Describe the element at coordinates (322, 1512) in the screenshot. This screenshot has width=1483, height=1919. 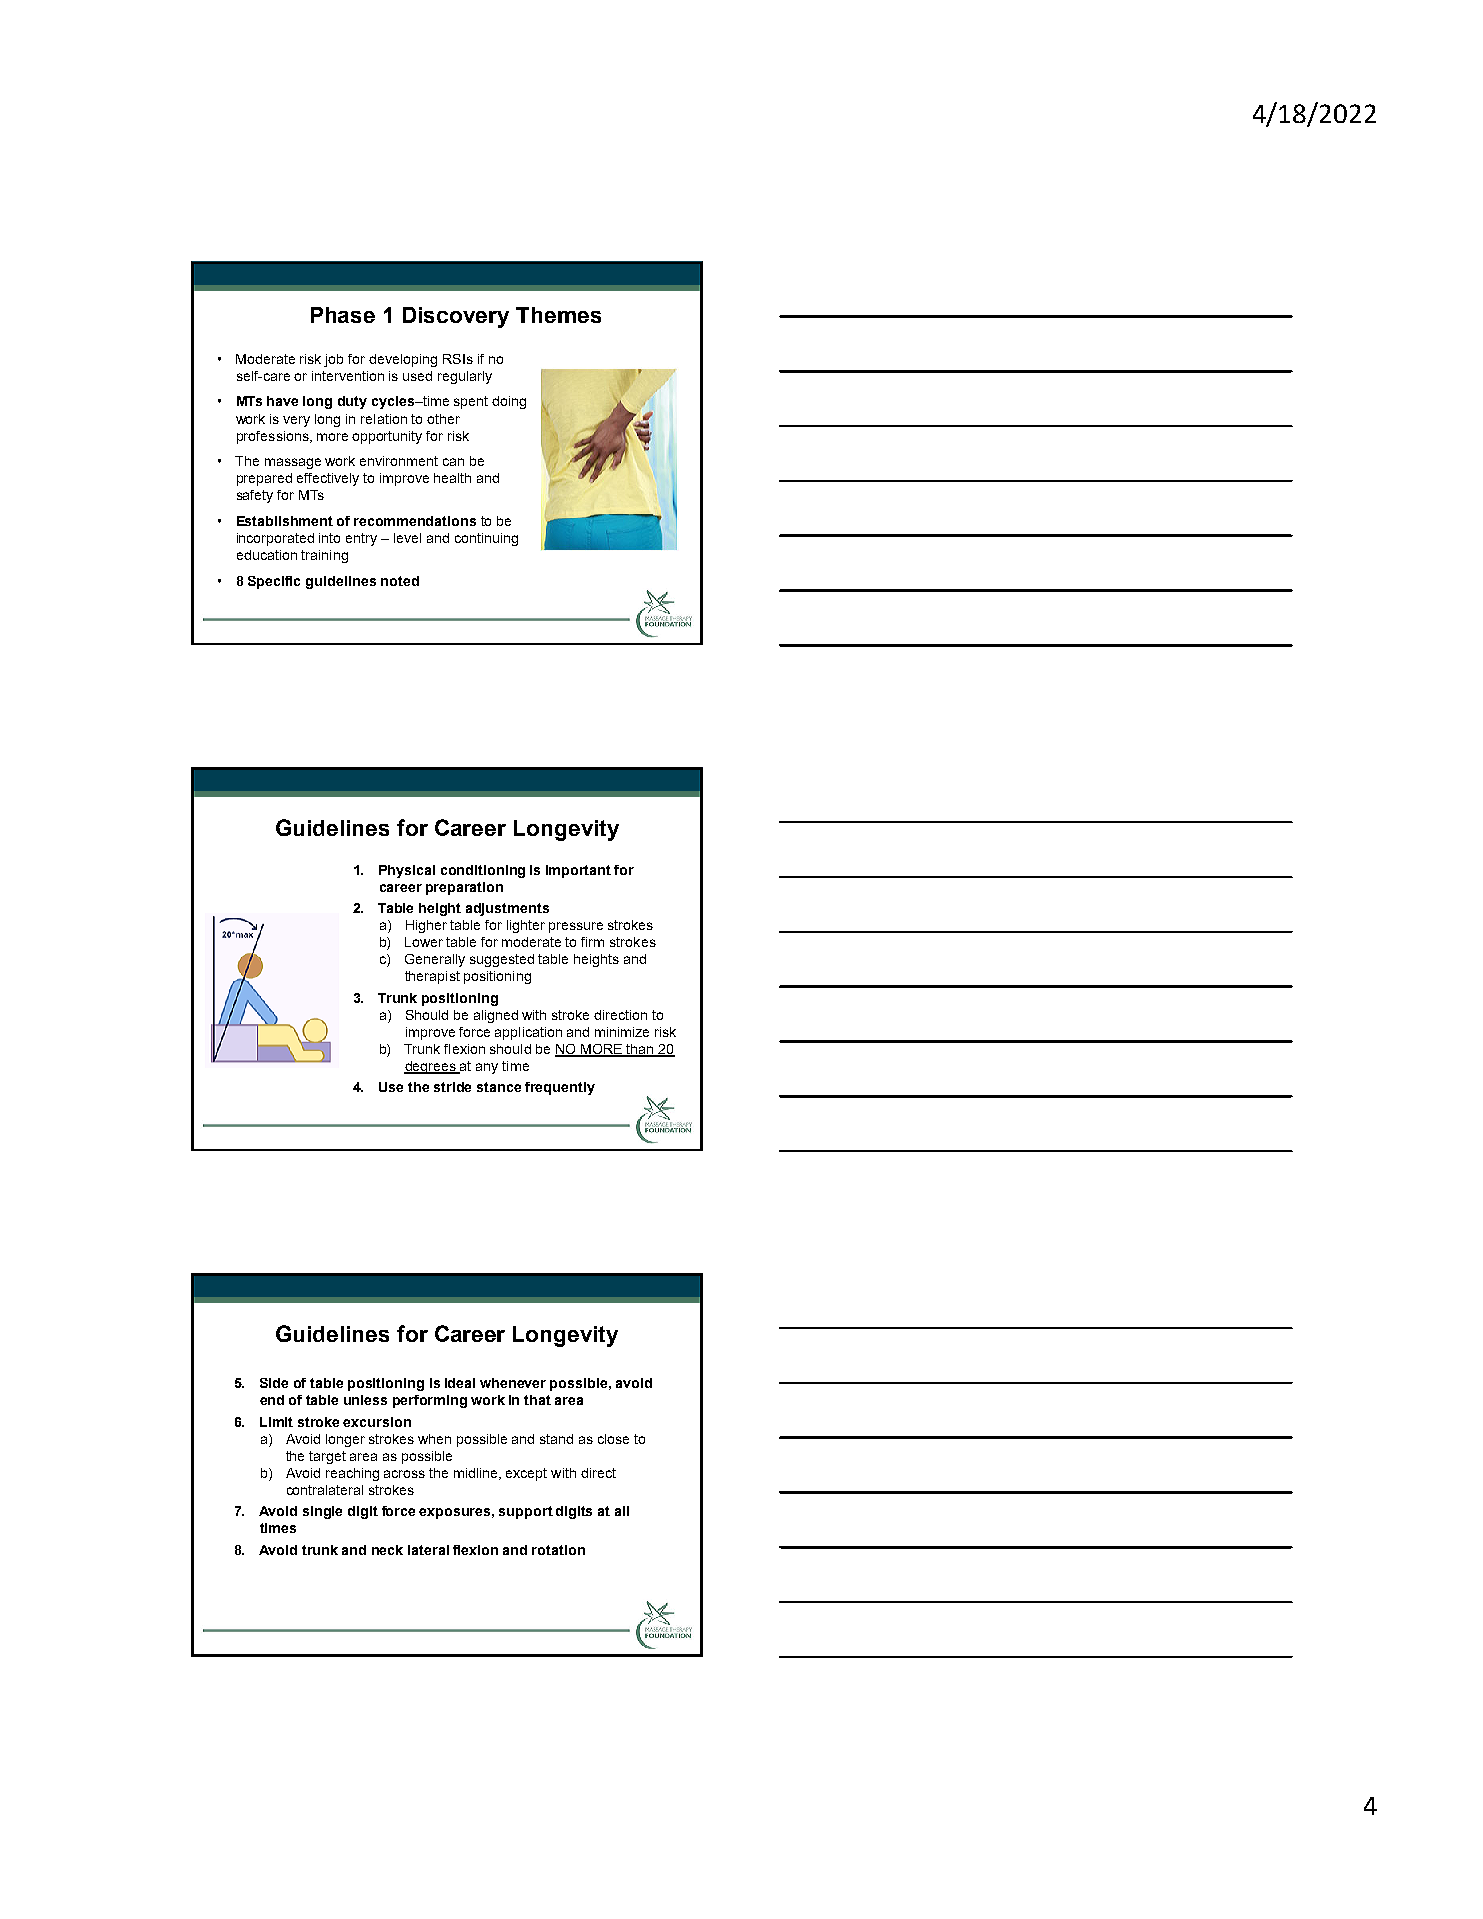
I see `single` at that location.
